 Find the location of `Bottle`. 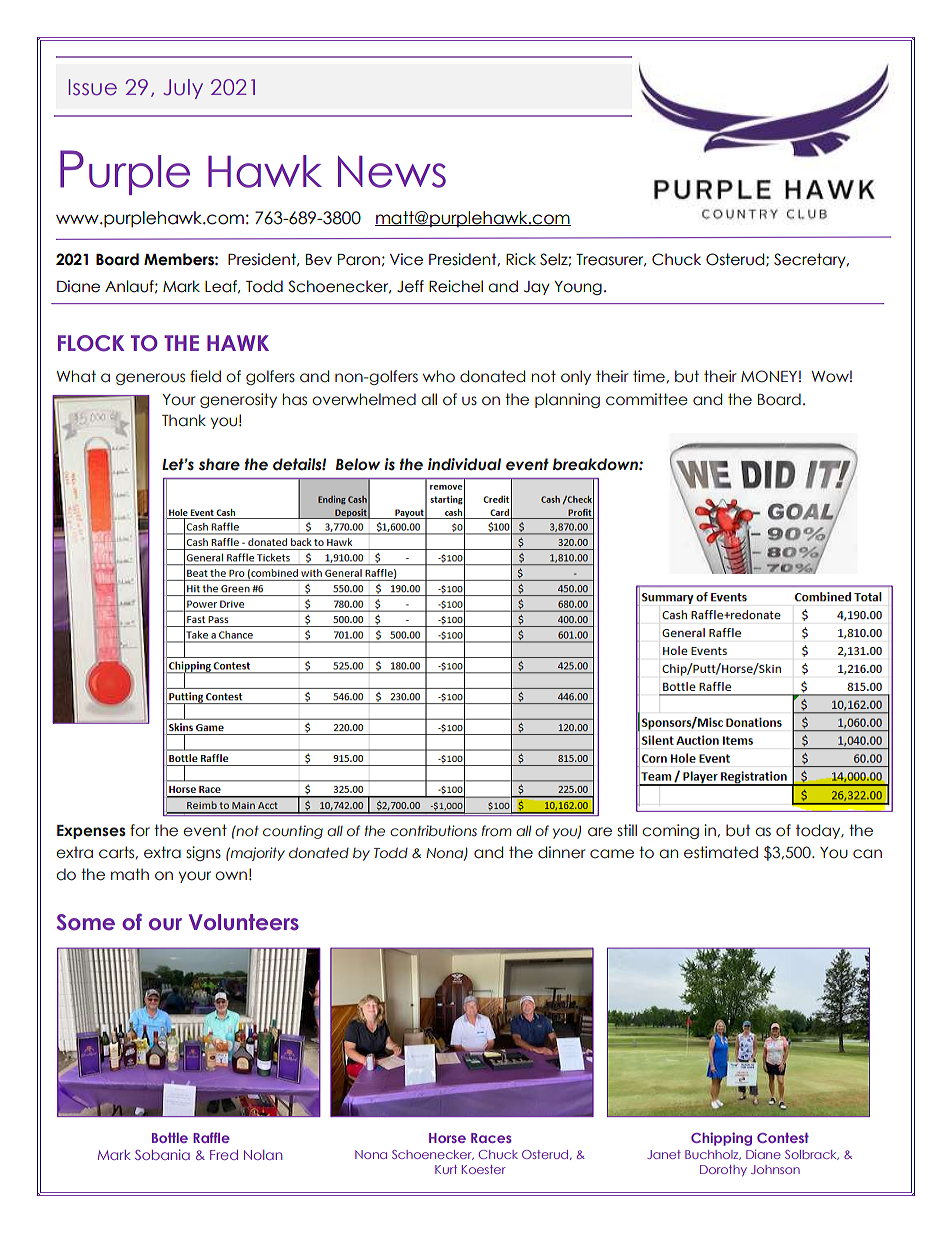

Bottle is located at coordinates (170, 1138).
